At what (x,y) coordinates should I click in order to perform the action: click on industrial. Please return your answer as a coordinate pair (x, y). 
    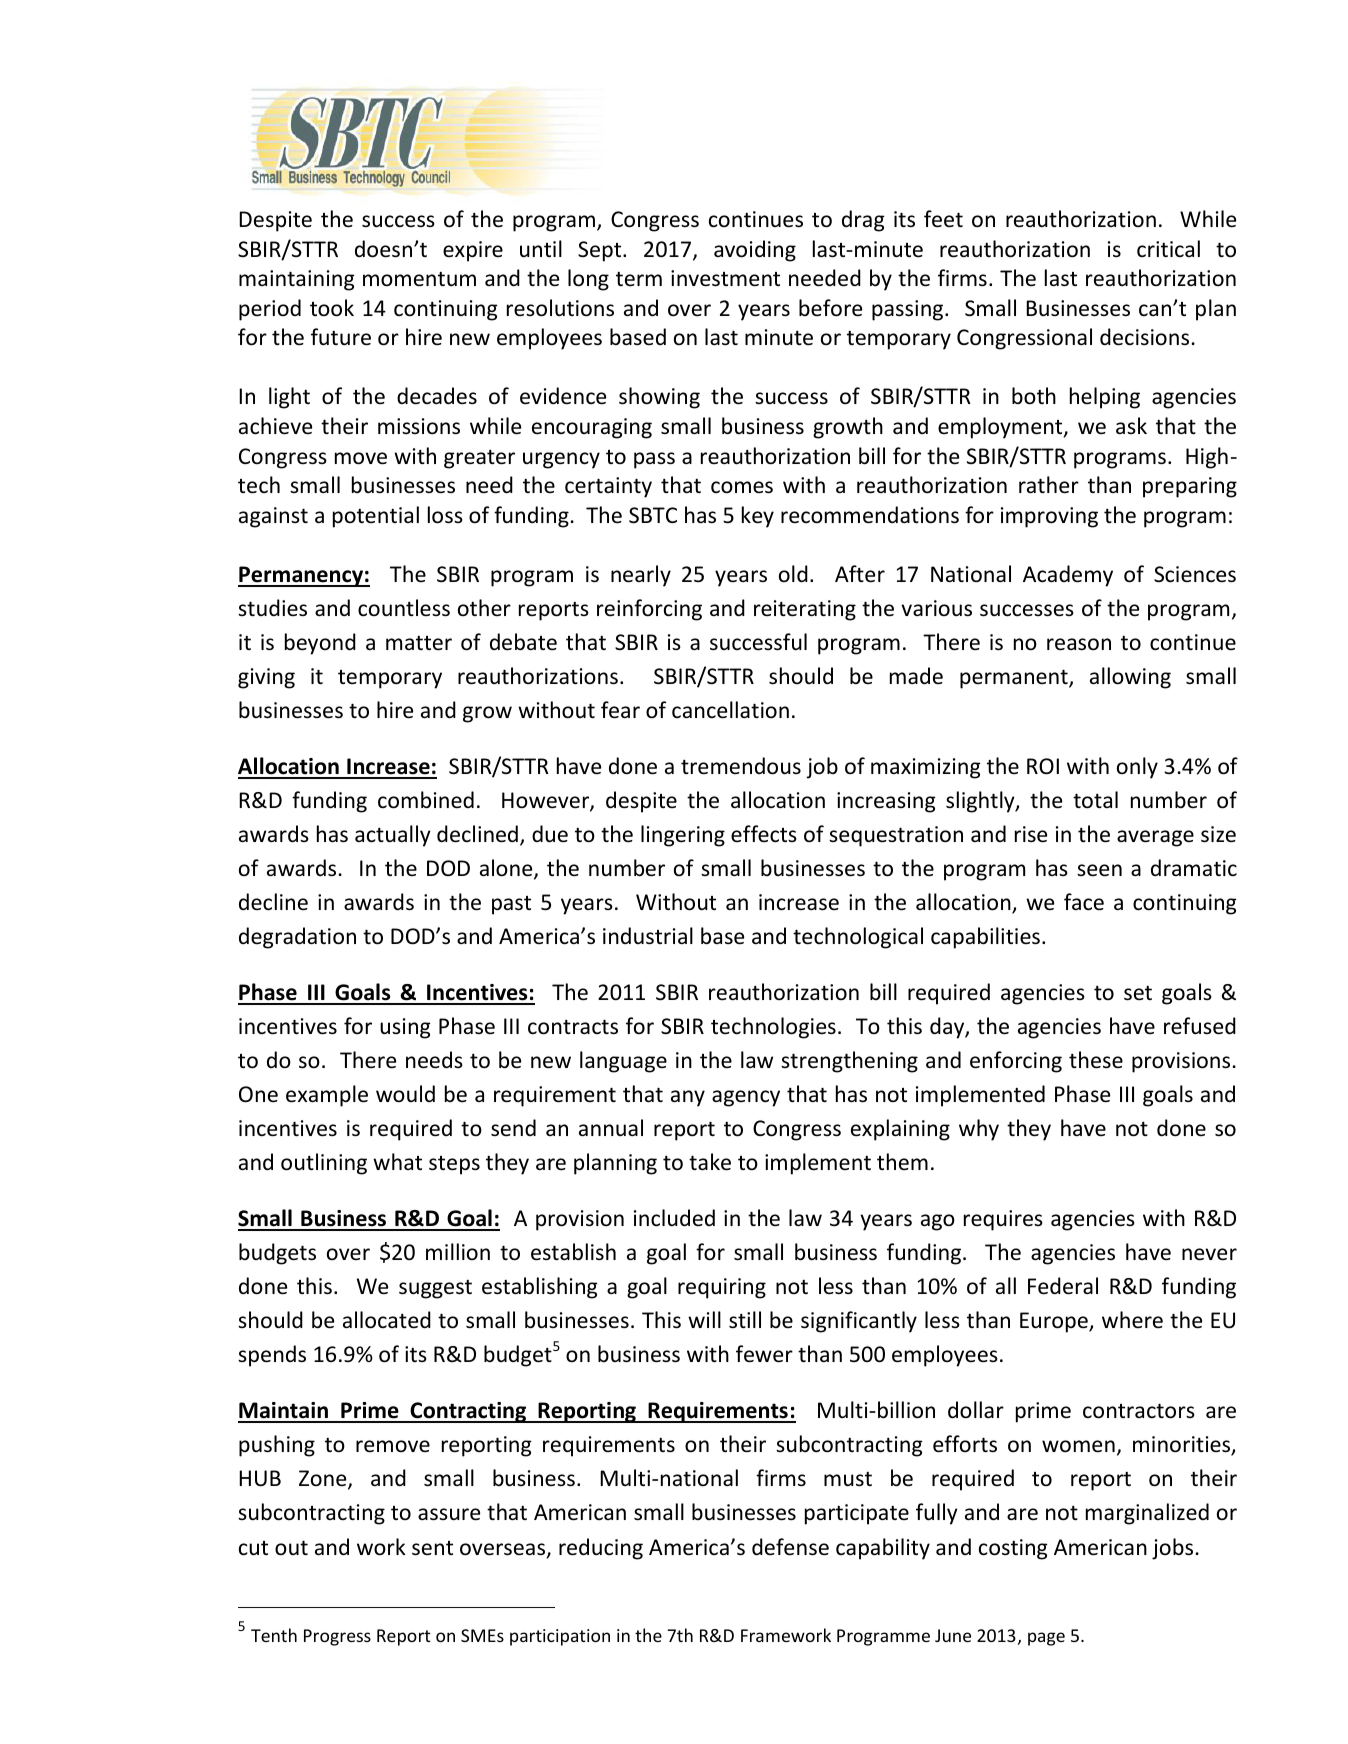
    Looking at the image, I should click on (648, 936).
